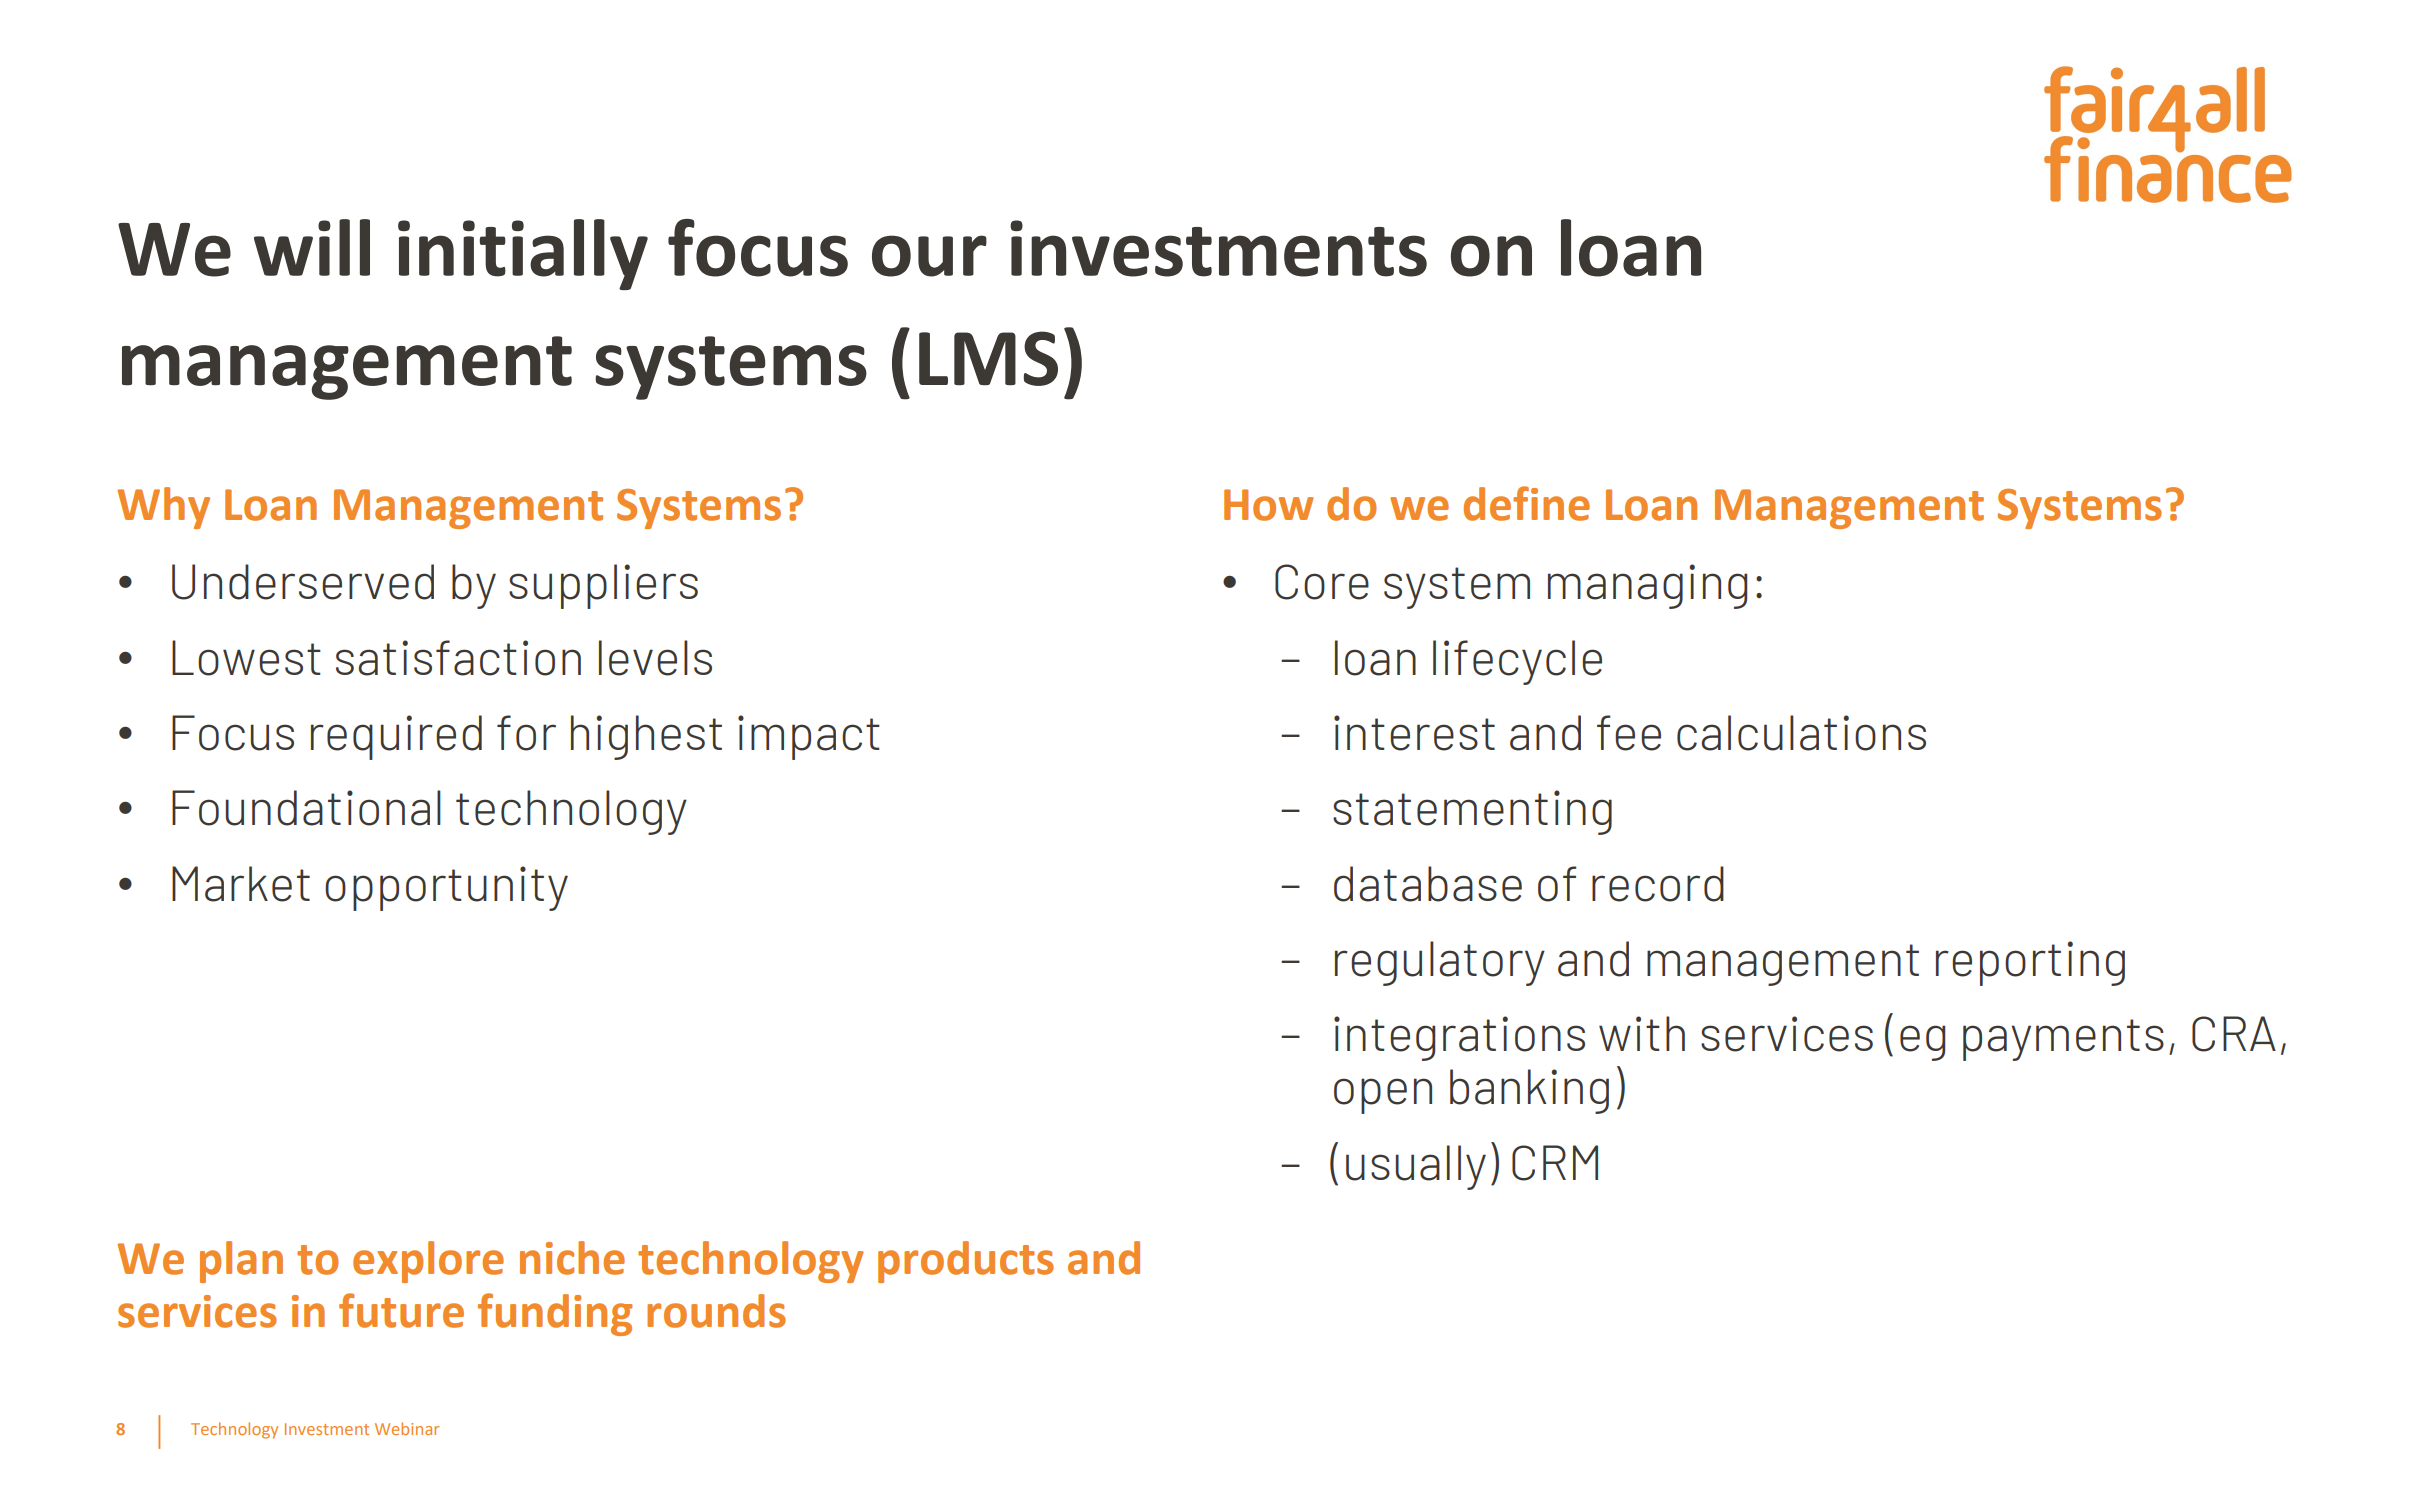  What do you see at coordinates (1526, 503) in the document?
I see `define` at bounding box center [1526, 503].
